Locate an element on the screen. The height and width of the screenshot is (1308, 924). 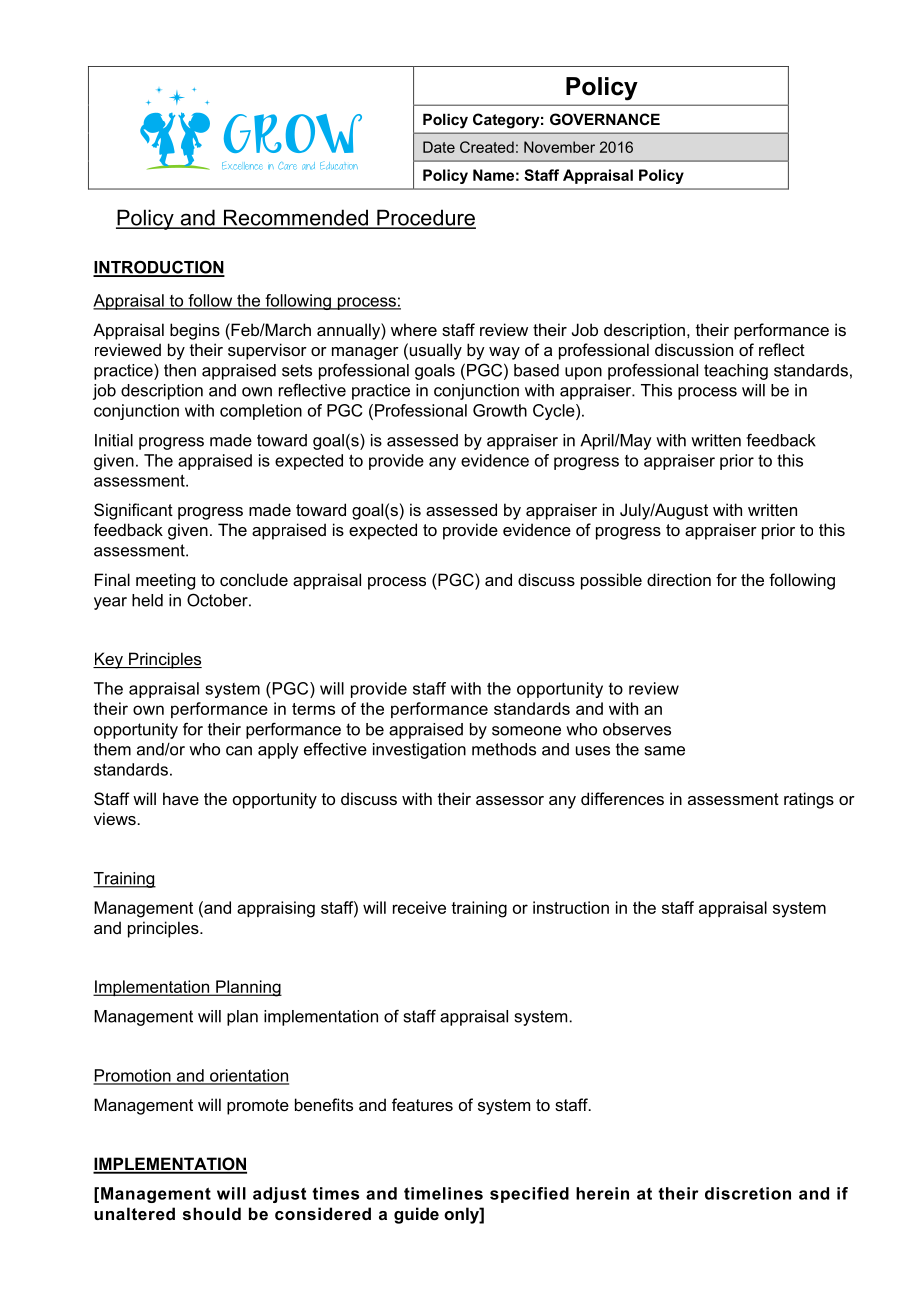
instruction is located at coordinates (571, 907).
